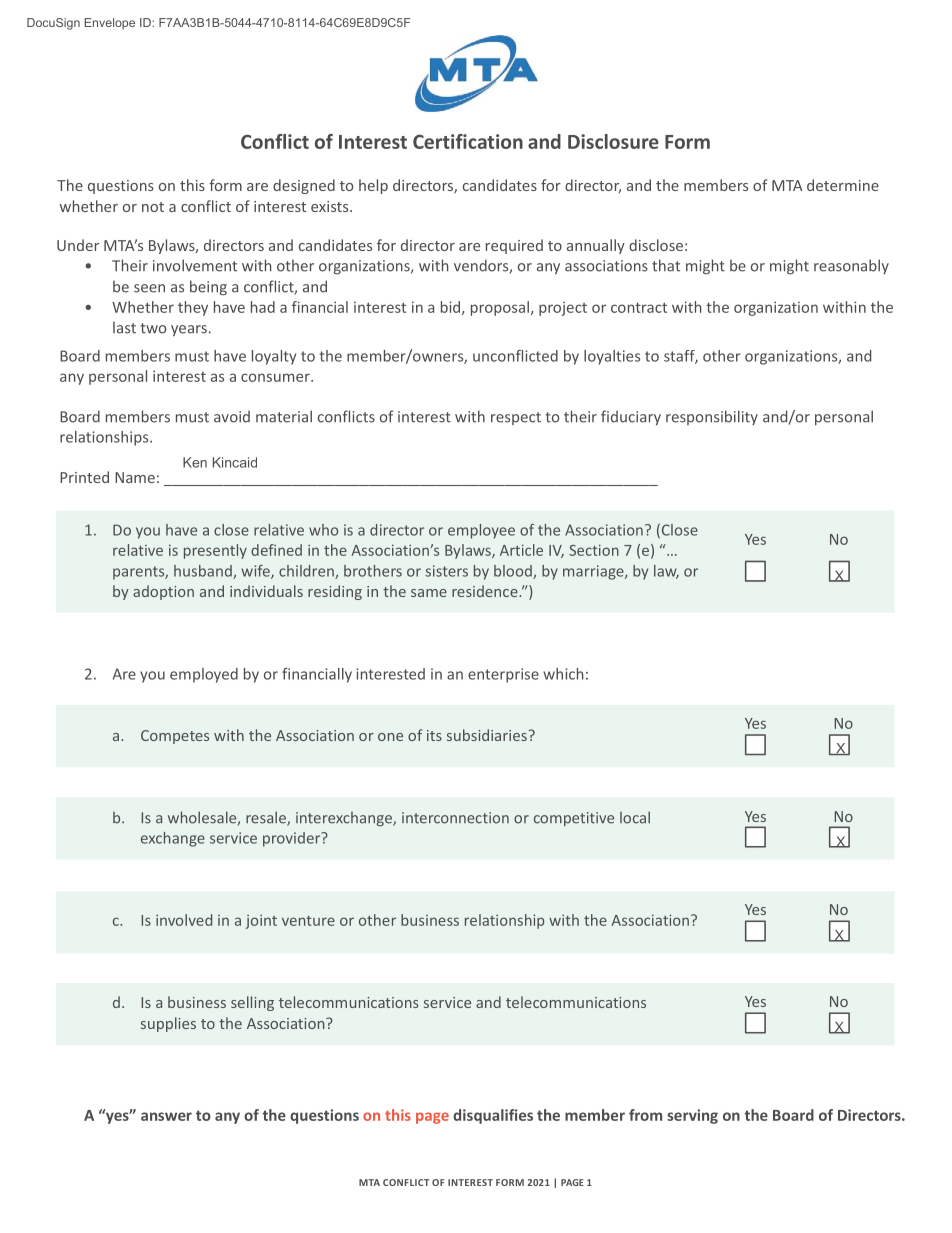 The width and height of the document is (952, 1233). What do you see at coordinates (153, 207) in the document?
I see `not` at bounding box center [153, 207].
